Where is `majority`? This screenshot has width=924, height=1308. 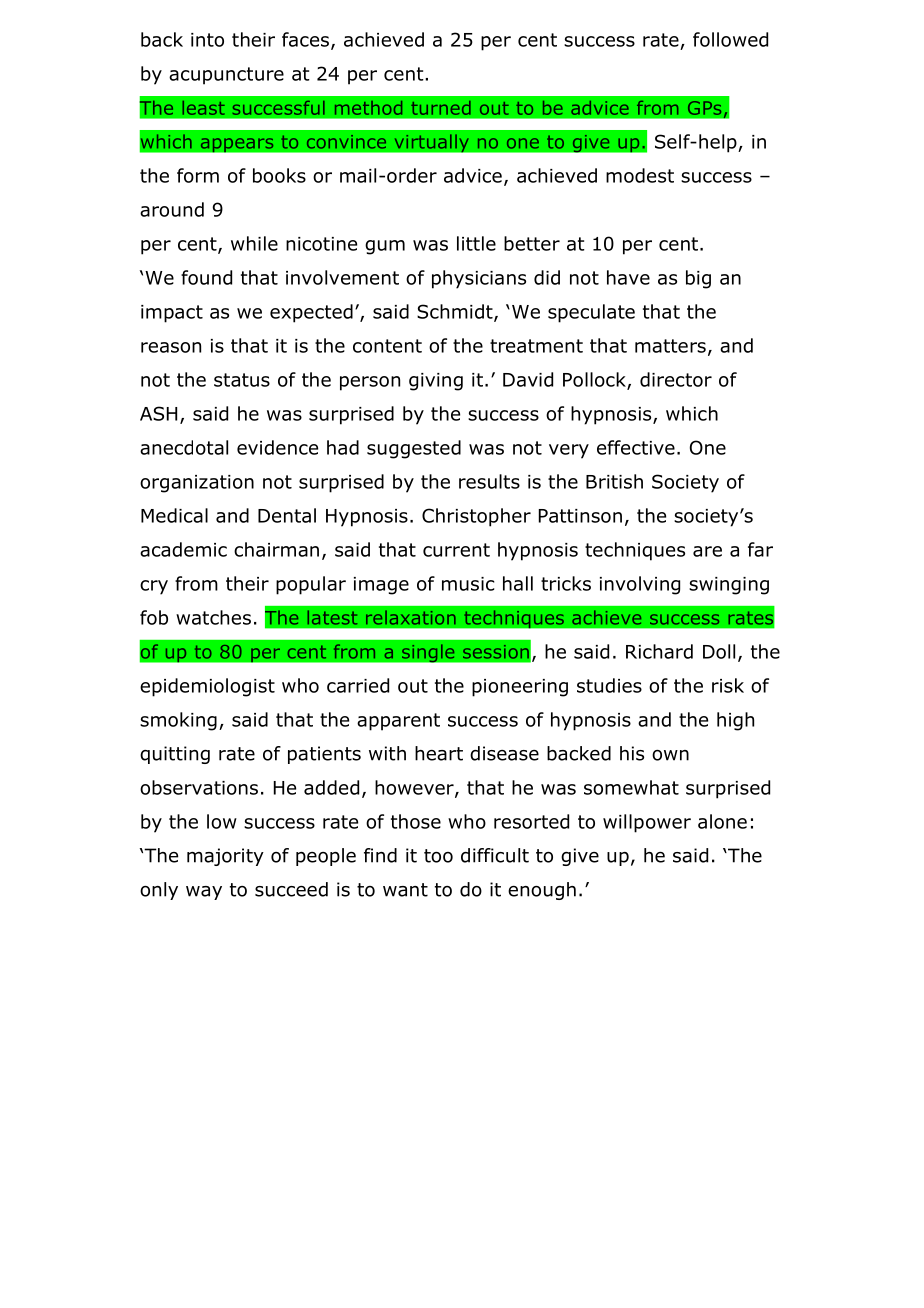
majority is located at coordinates (225, 857).
